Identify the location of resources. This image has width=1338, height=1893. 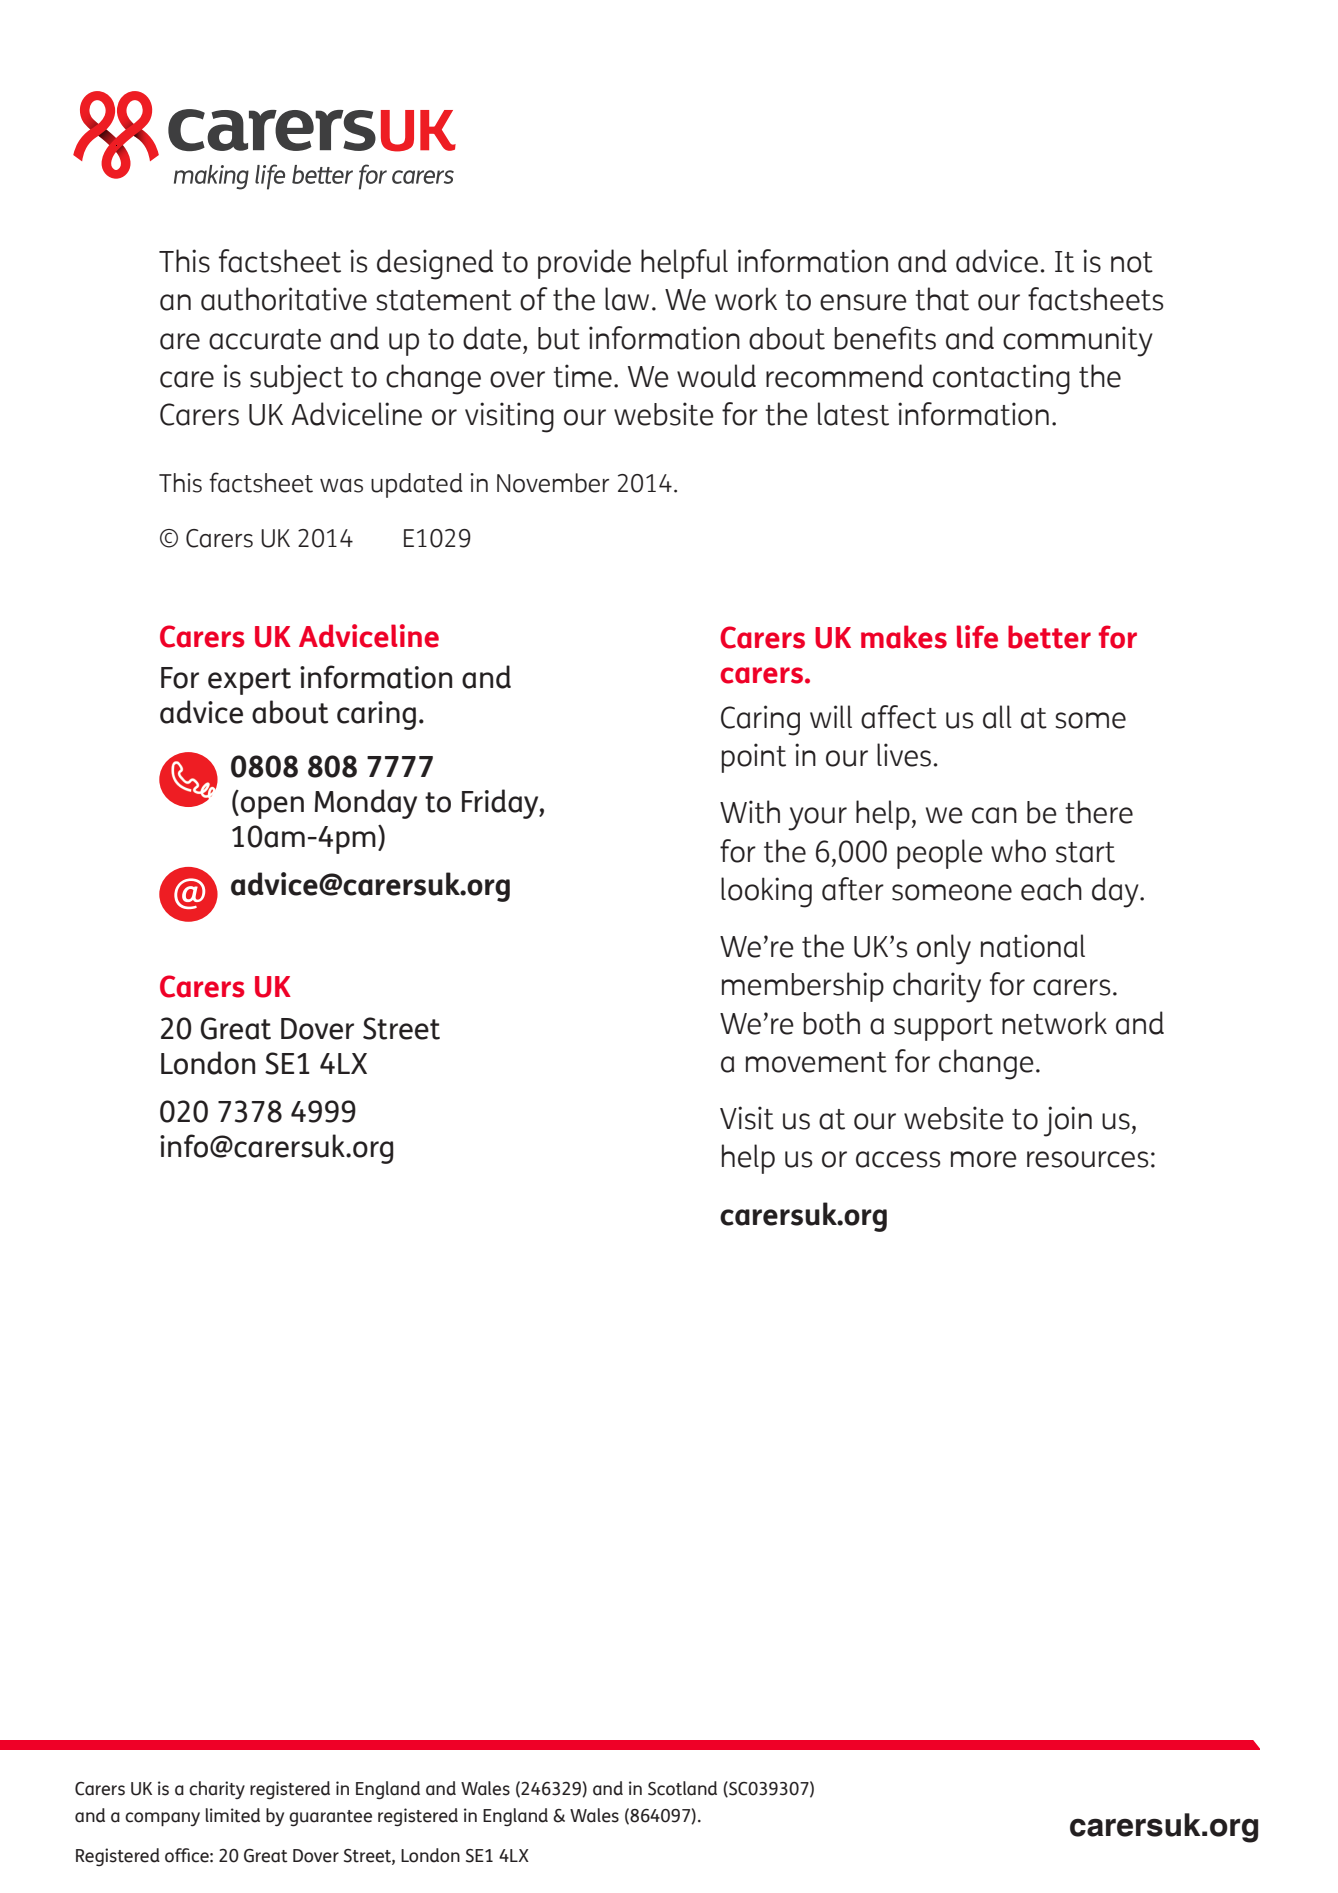
(1087, 1159).
